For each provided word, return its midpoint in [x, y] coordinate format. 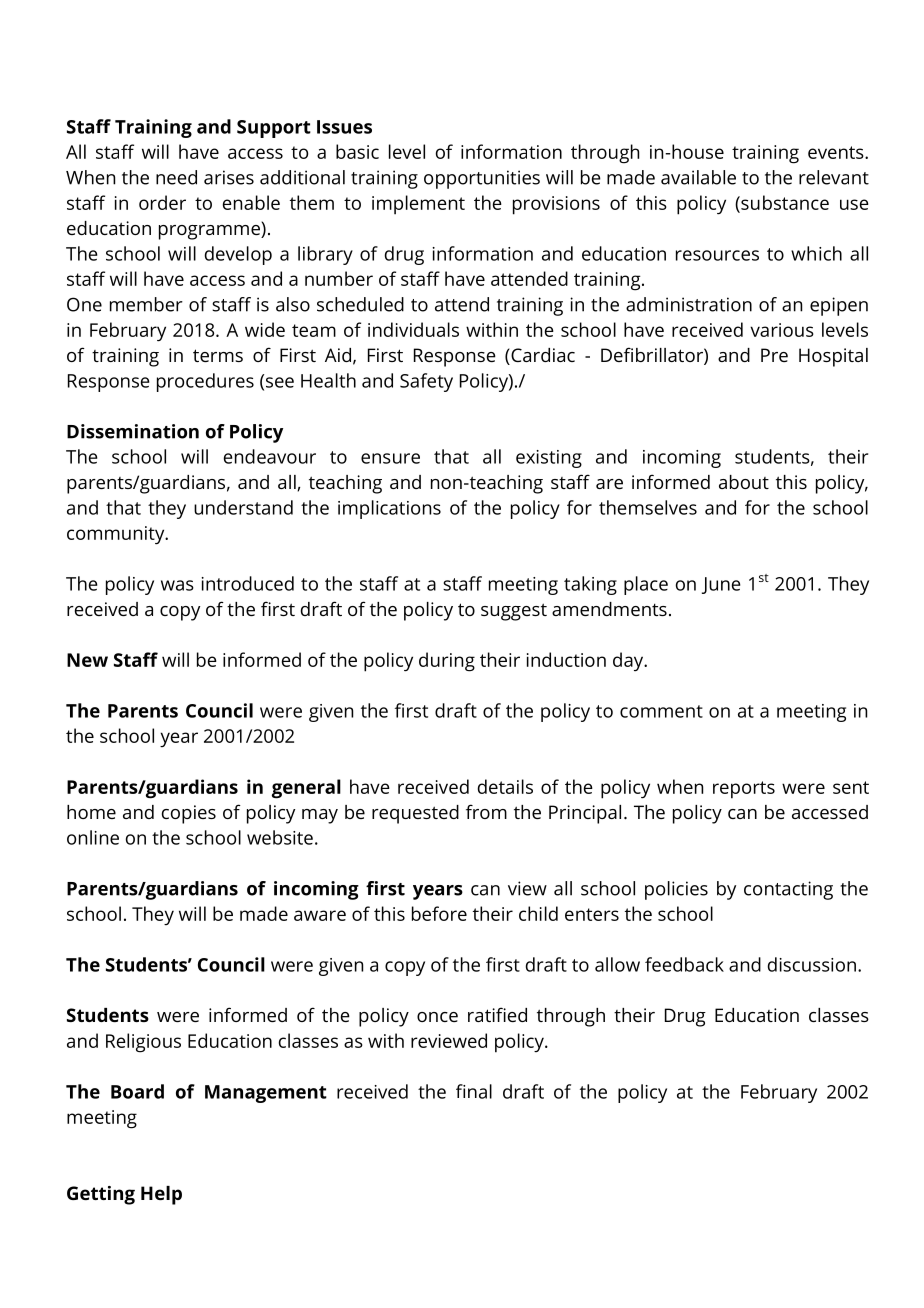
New [87, 660]
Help [161, 1195]
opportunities [482, 179]
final [474, 1091]
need [176, 177]
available [698, 177]
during [447, 662]
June [721, 585]
